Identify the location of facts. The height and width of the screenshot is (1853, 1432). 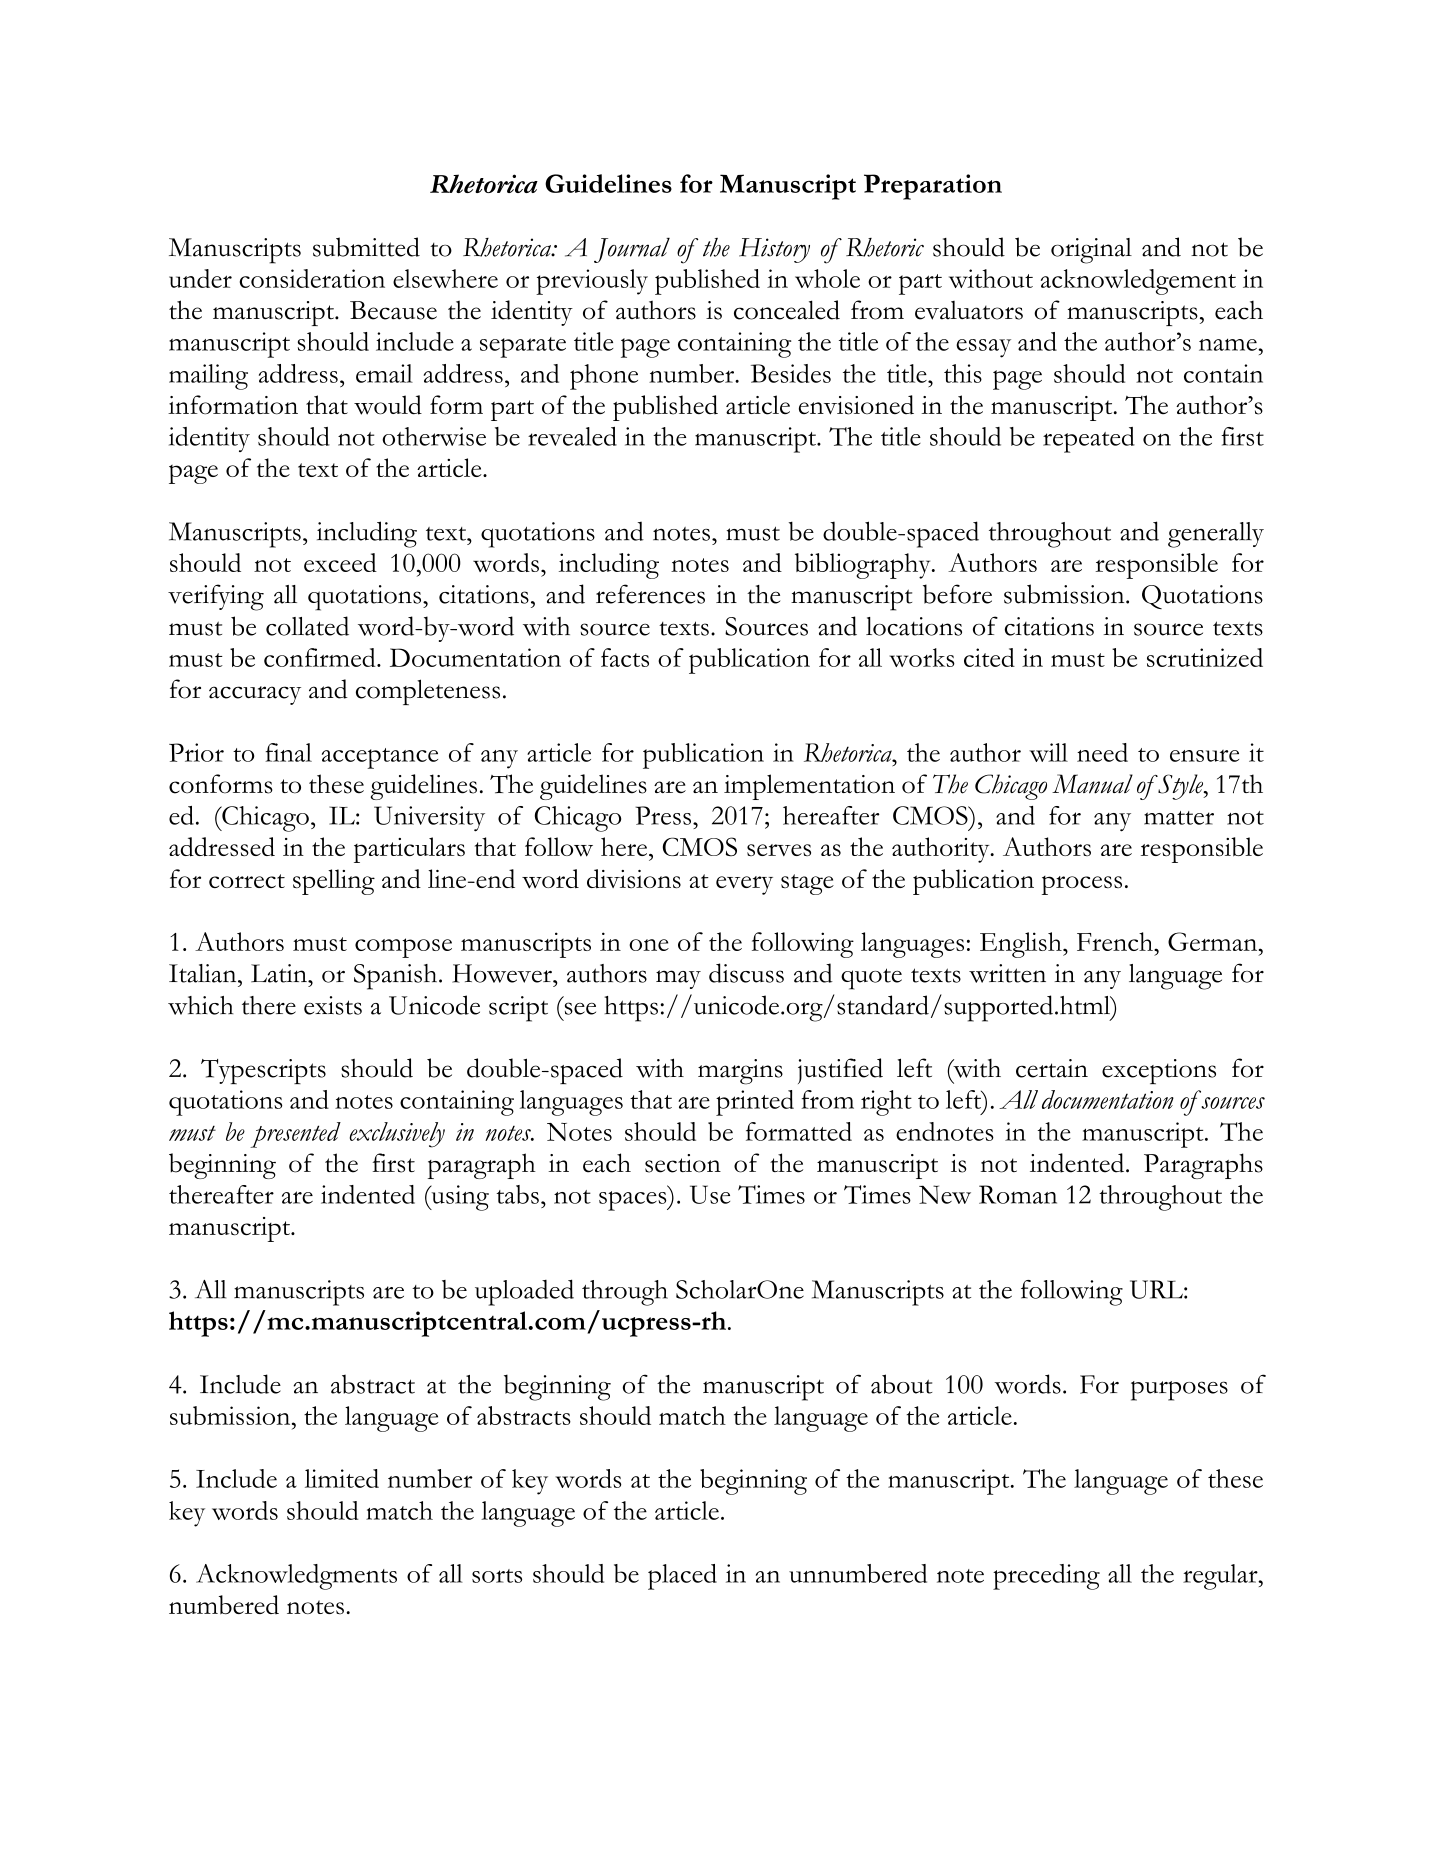
(625, 657).
